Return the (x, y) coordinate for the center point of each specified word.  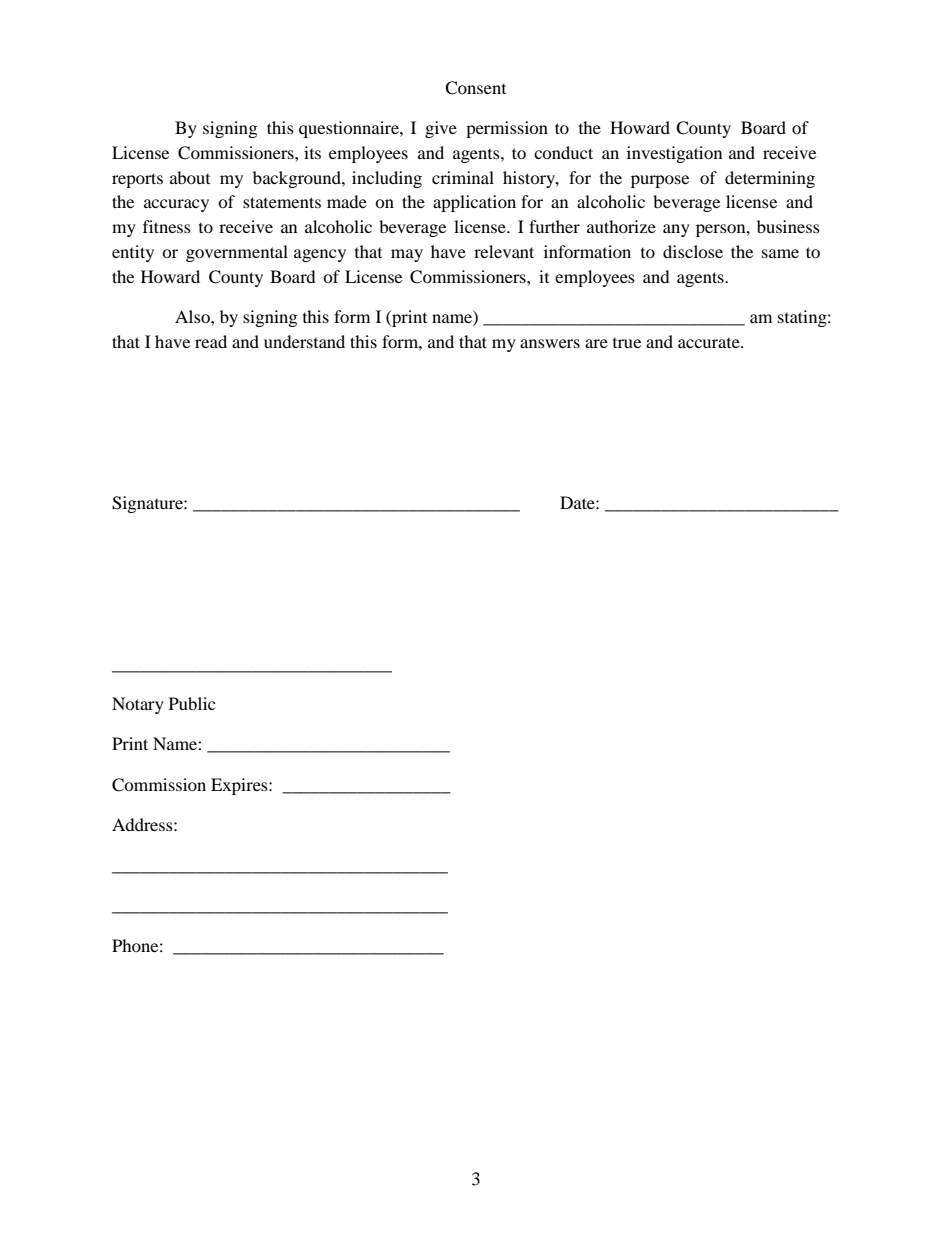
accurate (710, 343)
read (211, 341)
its (312, 152)
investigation (674, 154)
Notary (138, 705)
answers (550, 343)
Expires (240, 786)
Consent (475, 88)
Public (192, 703)
